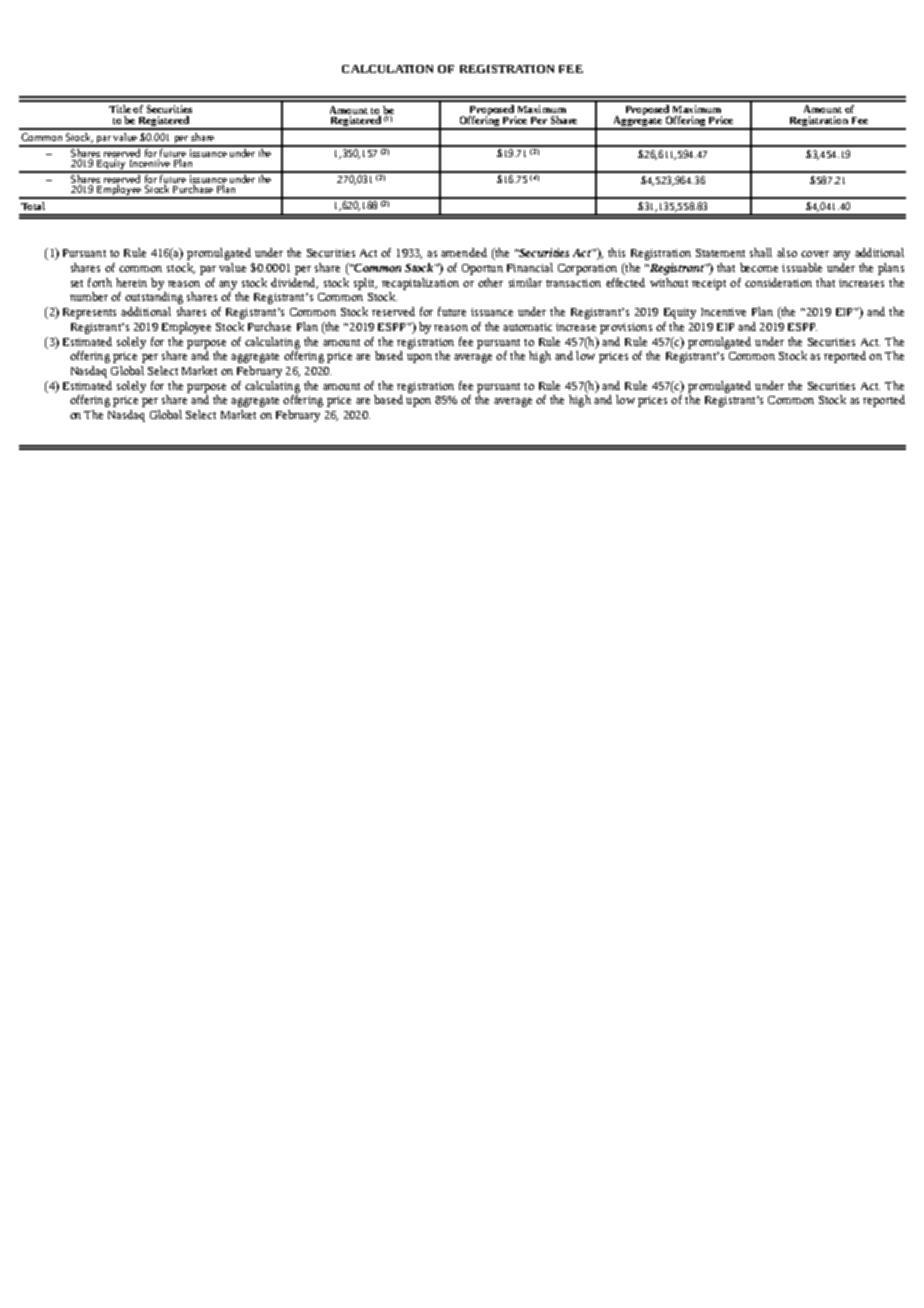  What do you see at coordinates (89, 313) in the document?
I see `Represents` at bounding box center [89, 313].
